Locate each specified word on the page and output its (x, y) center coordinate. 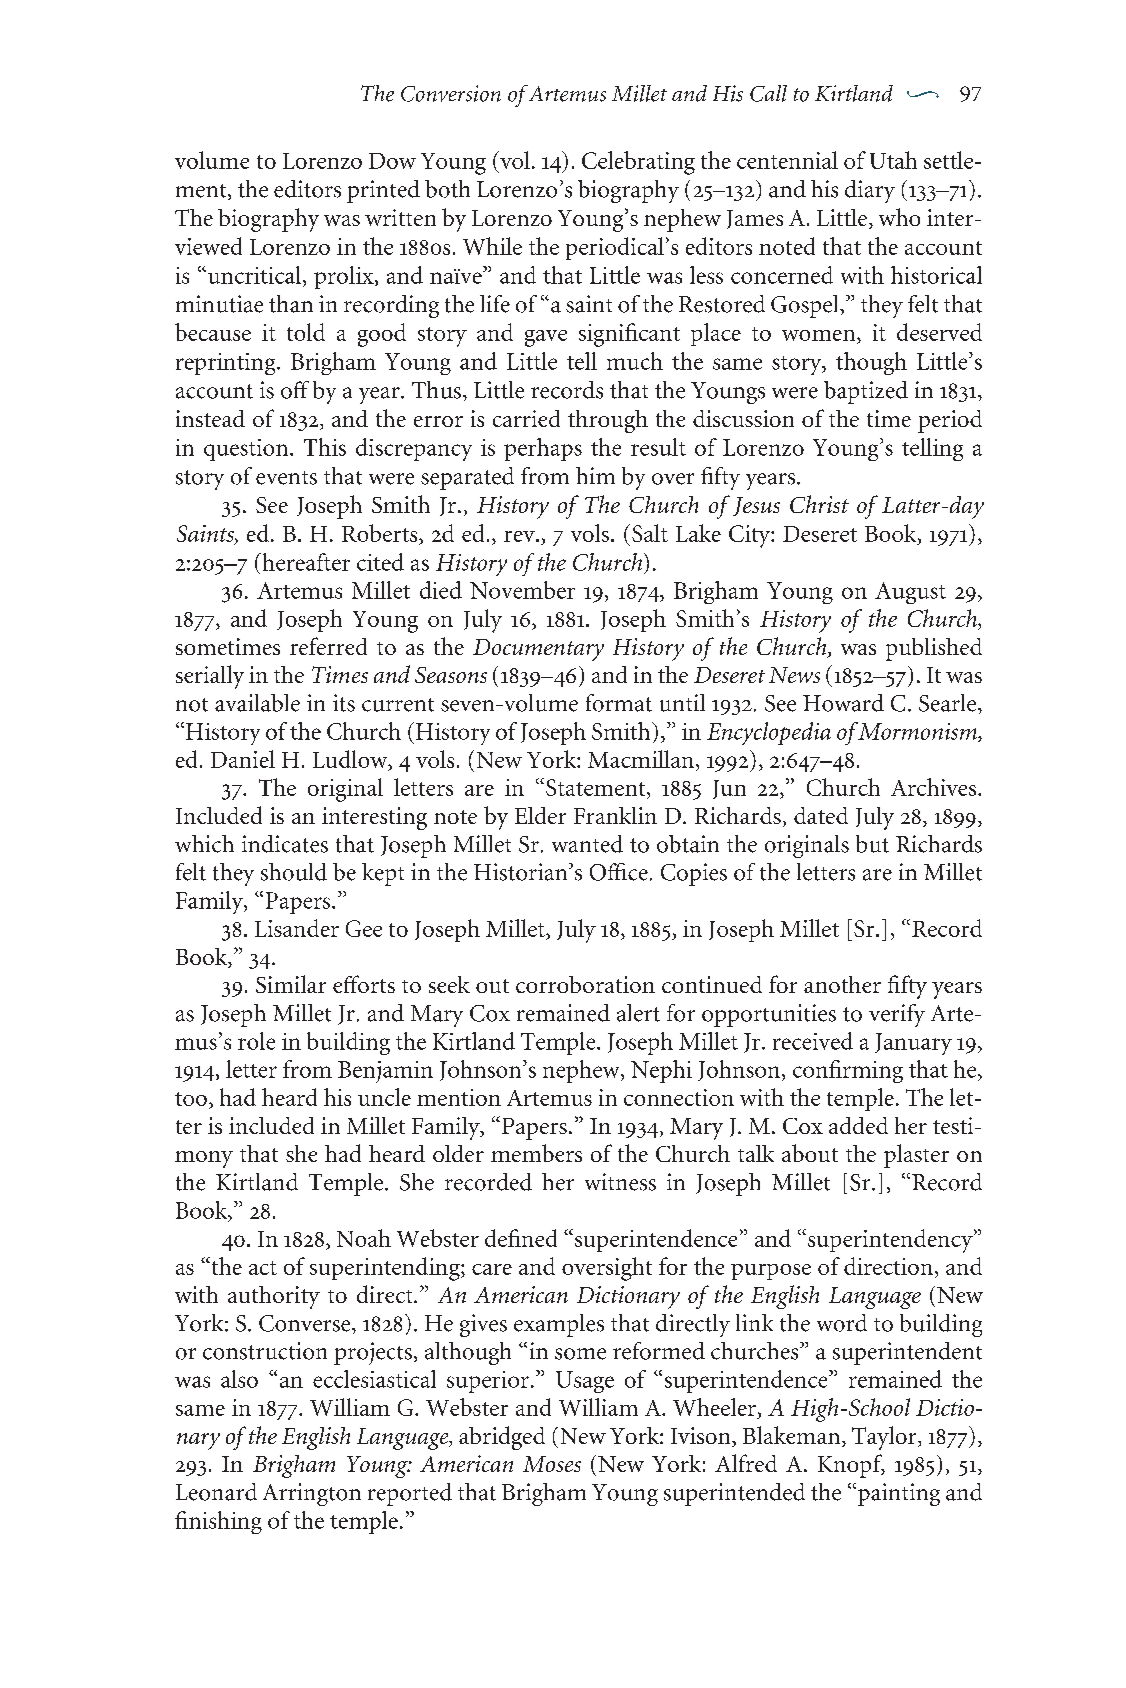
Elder (540, 815)
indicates (285, 844)
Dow (392, 161)
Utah (893, 160)
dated (821, 815)
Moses (552, 1464)
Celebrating (638, 163)
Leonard (216, 1492)
